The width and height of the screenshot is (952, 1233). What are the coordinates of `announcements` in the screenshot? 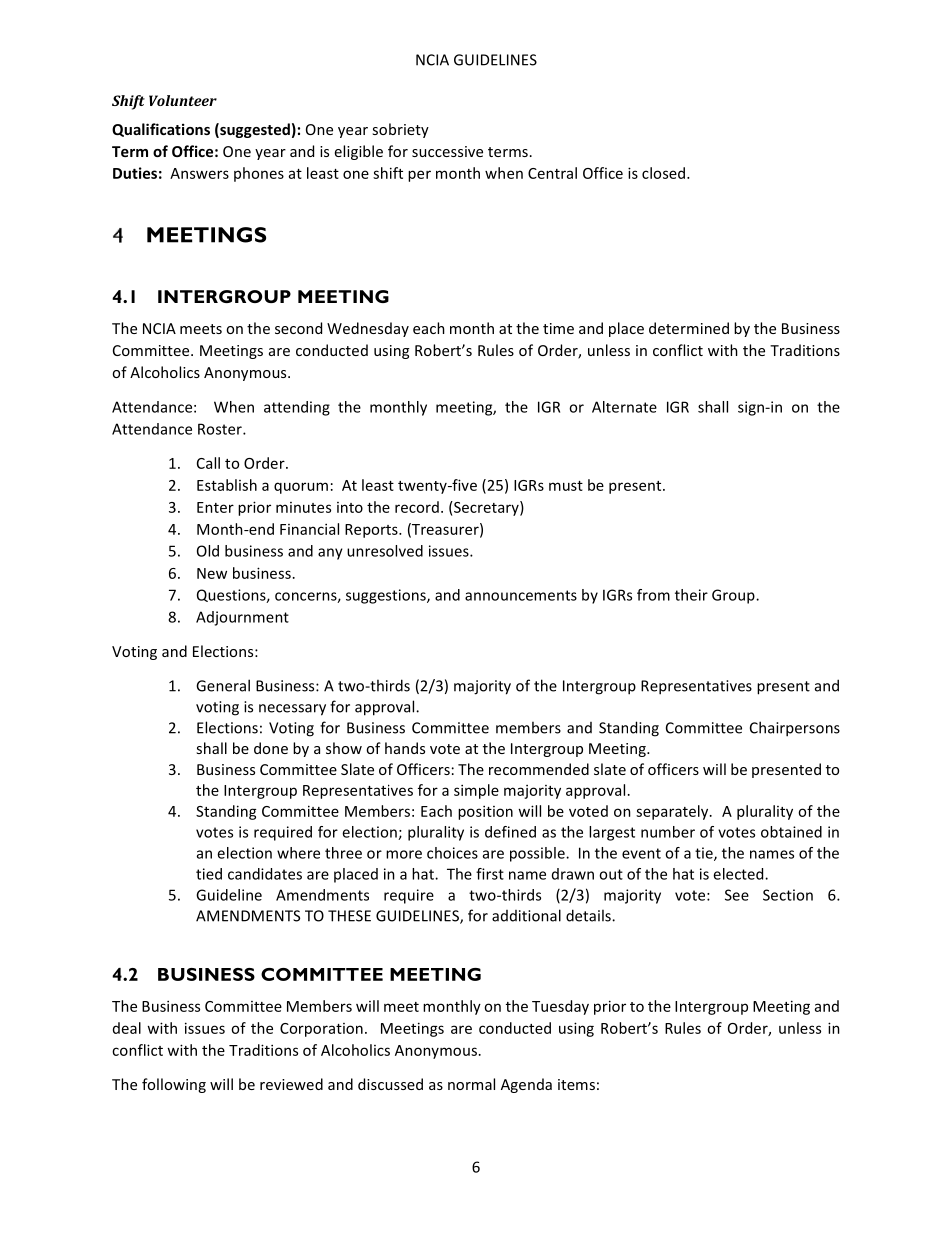 It's located at (521, 595).
